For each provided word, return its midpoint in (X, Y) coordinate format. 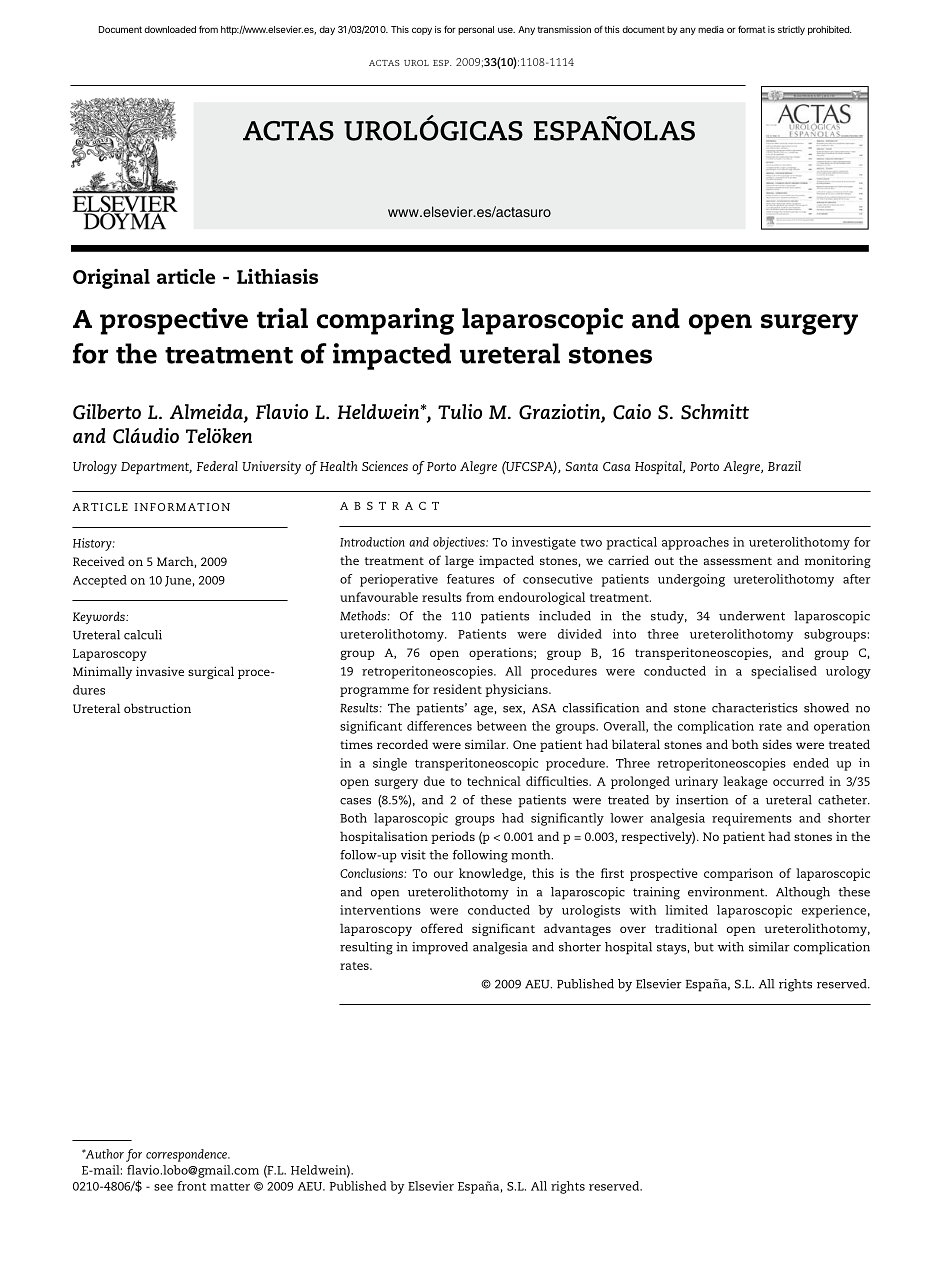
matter (230, 1187)
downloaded (170, 29)
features (470, 579)
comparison (738, 874)
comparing (385, 321)
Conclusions (372, 873)
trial (282, 318)
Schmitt (715, 412)
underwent (752, 616)
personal (476, 30)
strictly (791, 30)
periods (453, 837)
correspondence (187, 1155)
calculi (143, 635)
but (704, 947)
